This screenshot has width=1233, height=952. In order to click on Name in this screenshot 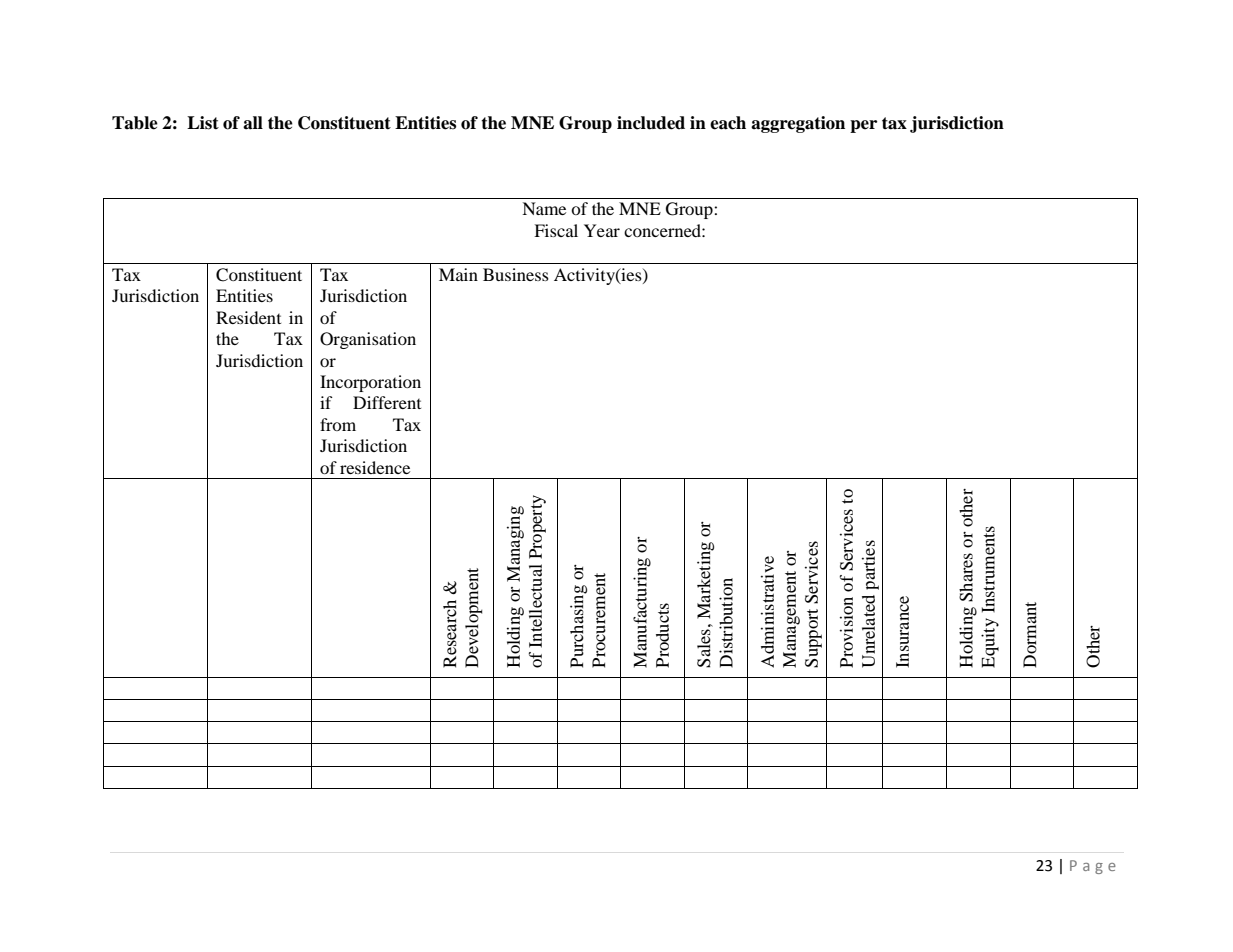, I will do `click(544, 208)`.
